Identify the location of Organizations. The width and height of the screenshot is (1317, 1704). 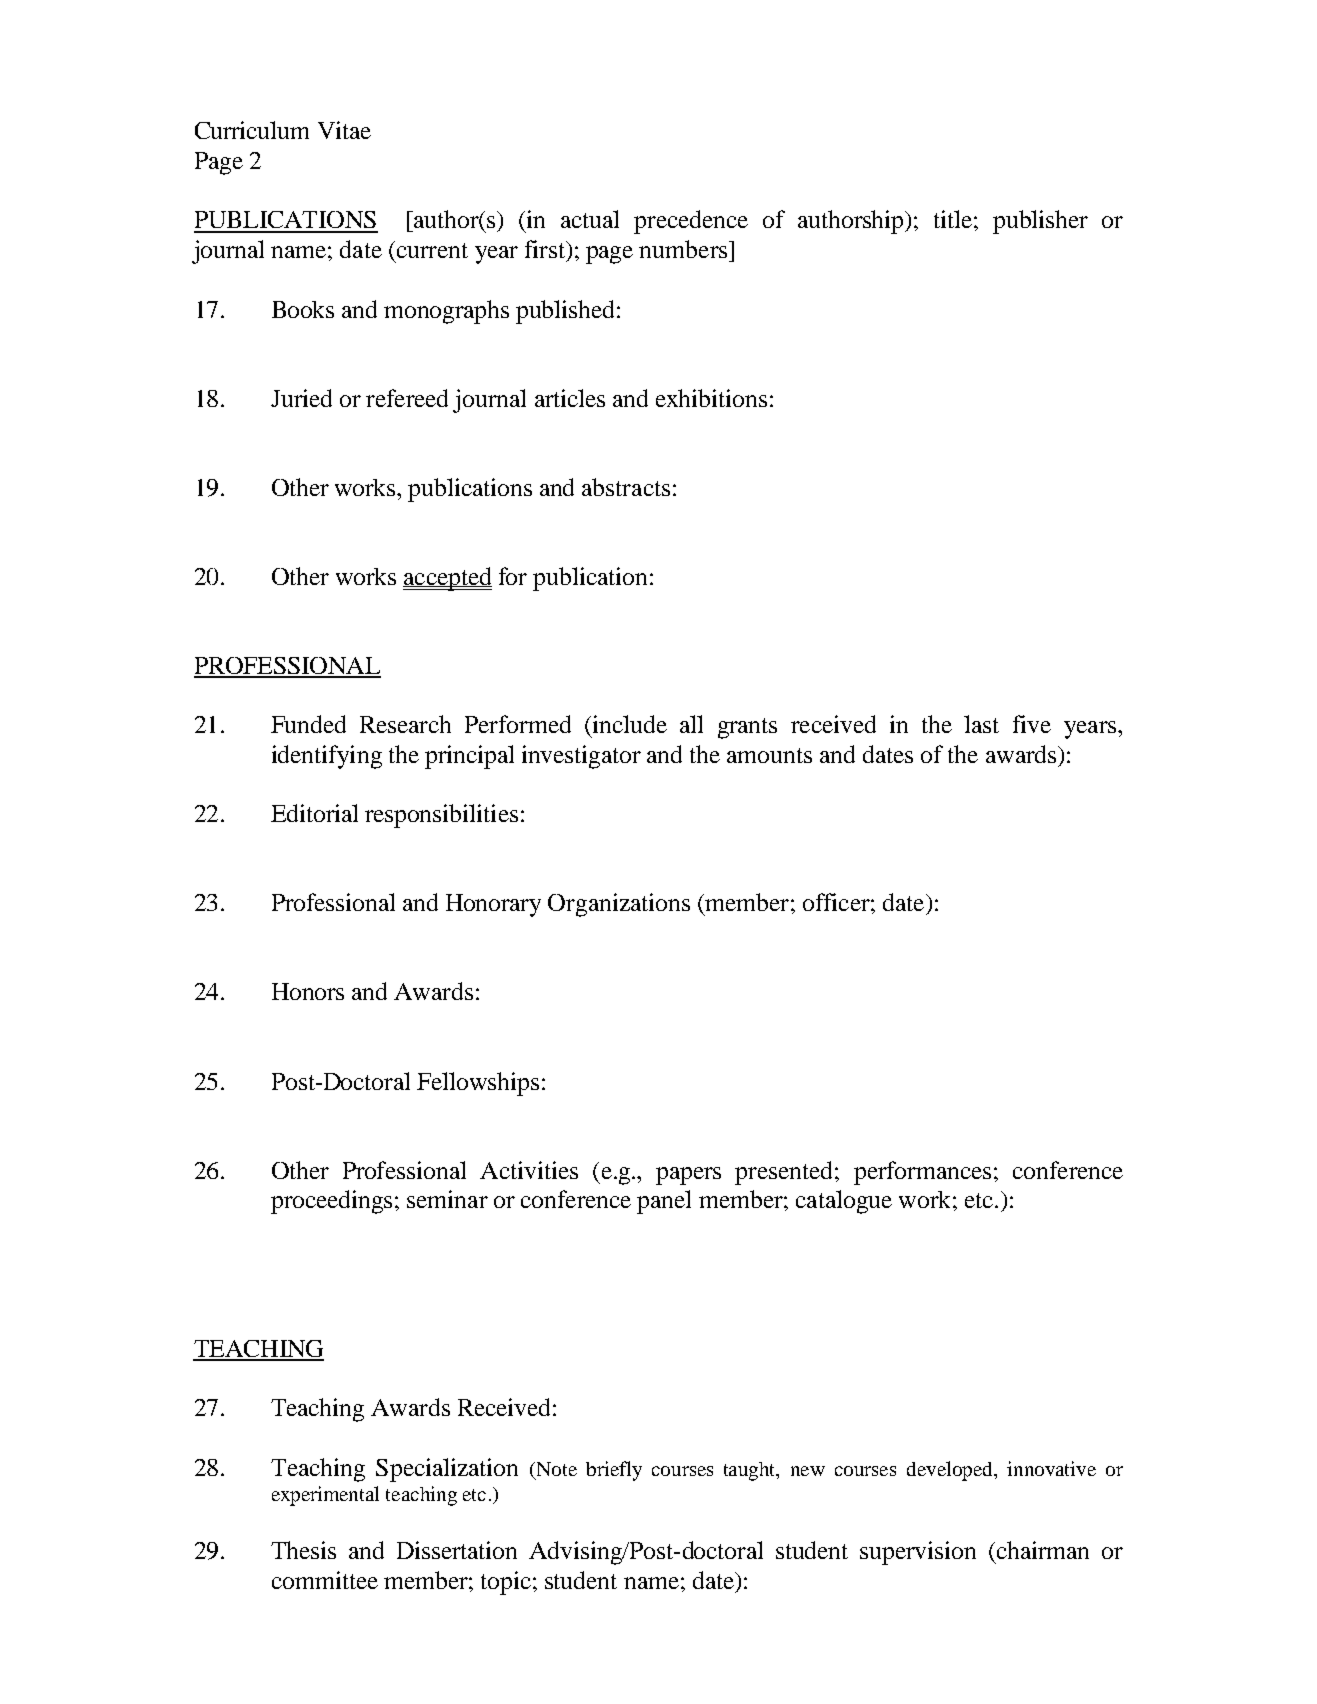
(619, 905).
